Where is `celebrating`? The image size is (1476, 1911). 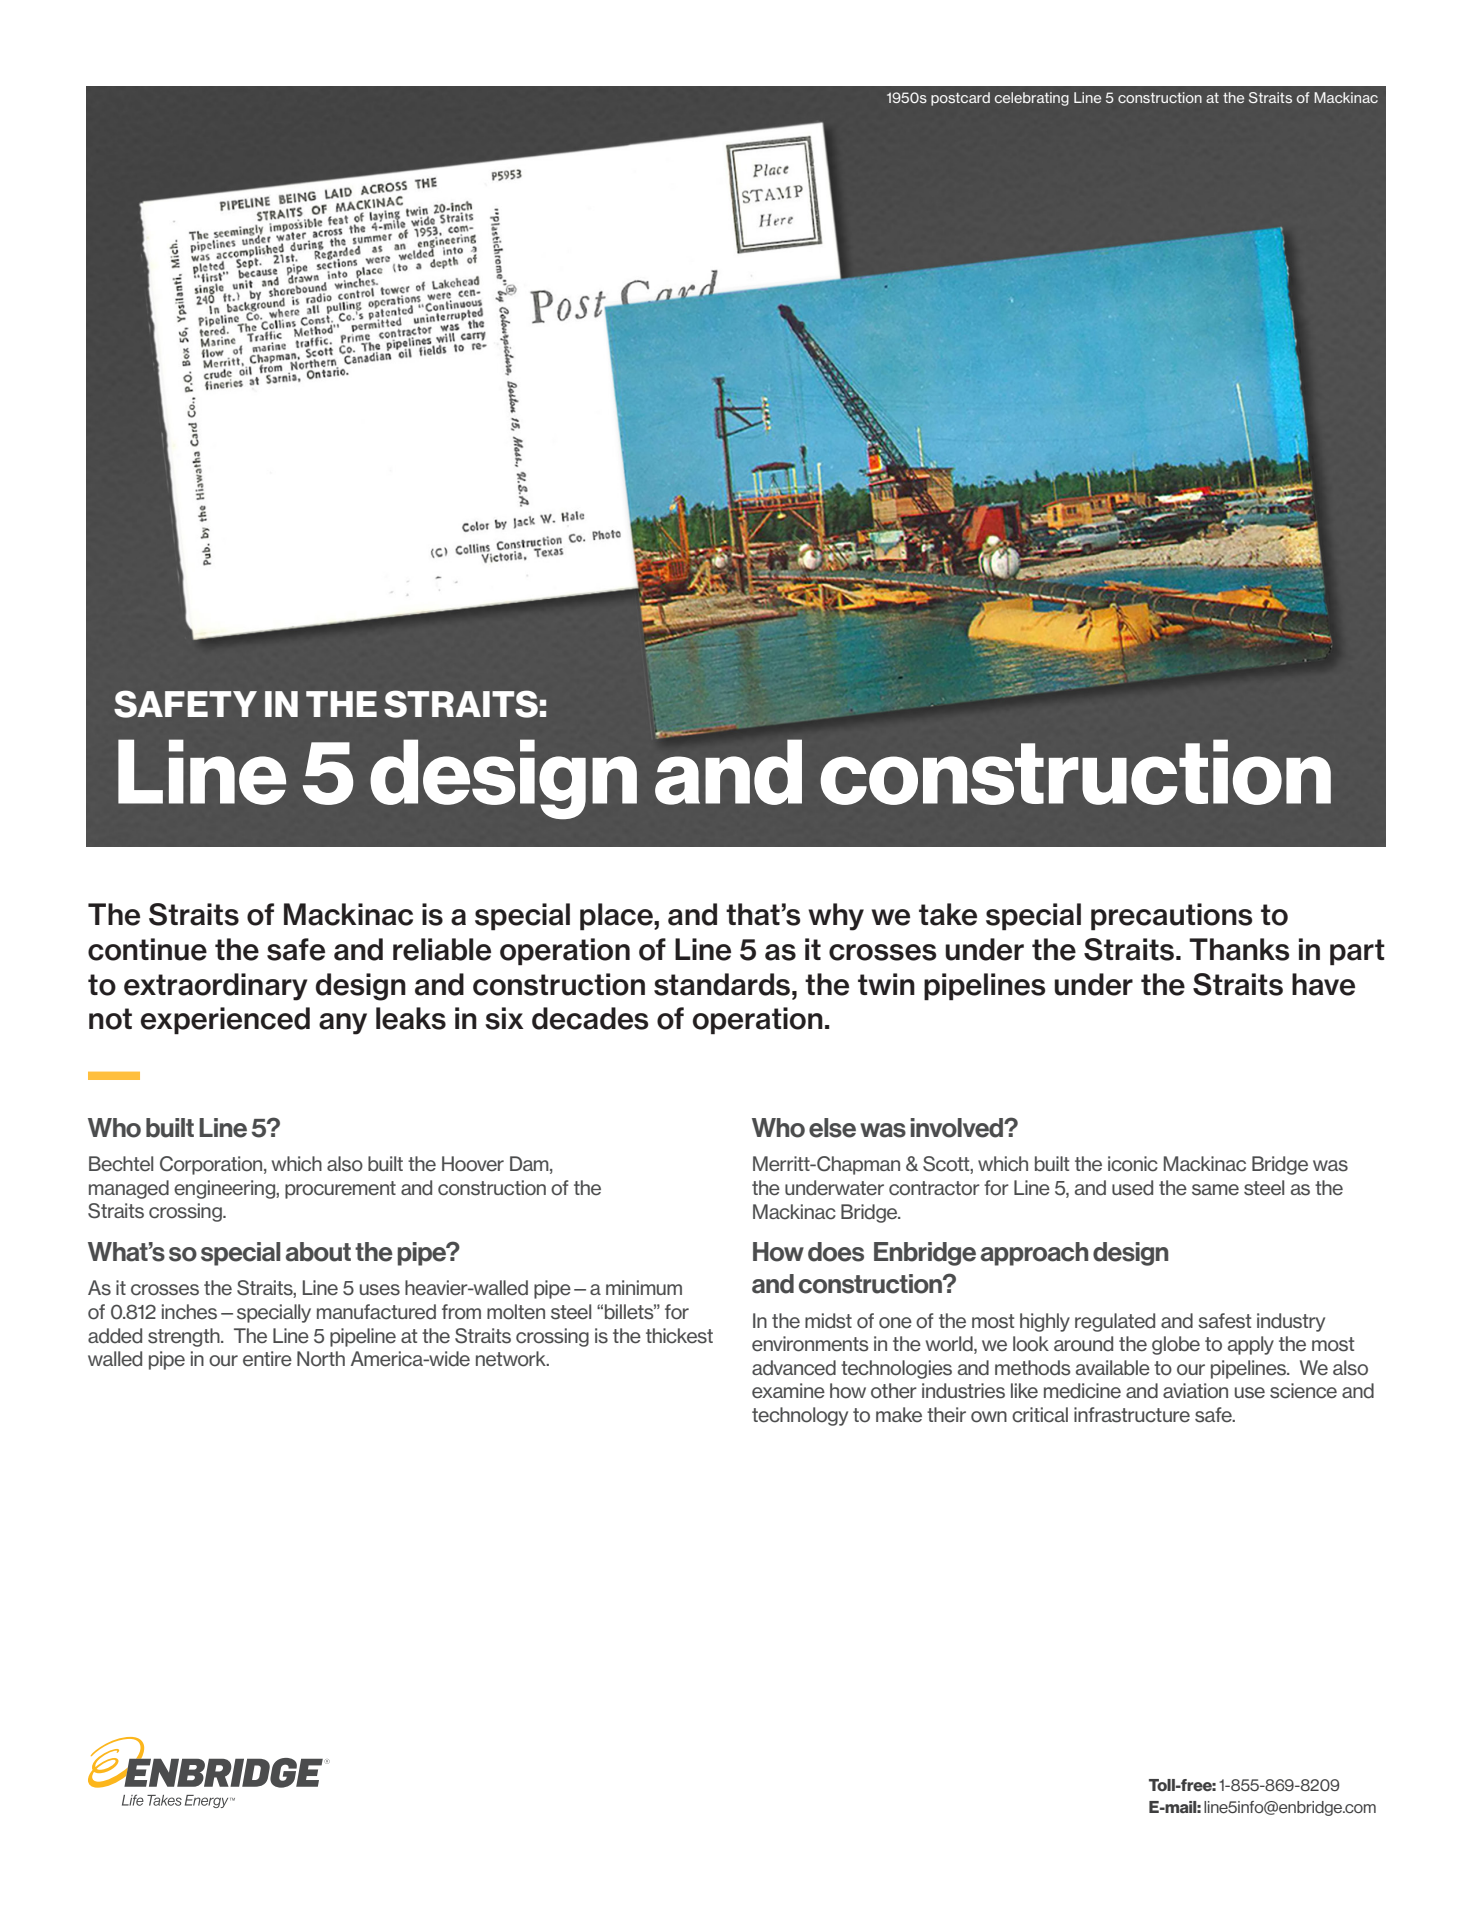
celebrating is located at coordinates (1032, 99).
